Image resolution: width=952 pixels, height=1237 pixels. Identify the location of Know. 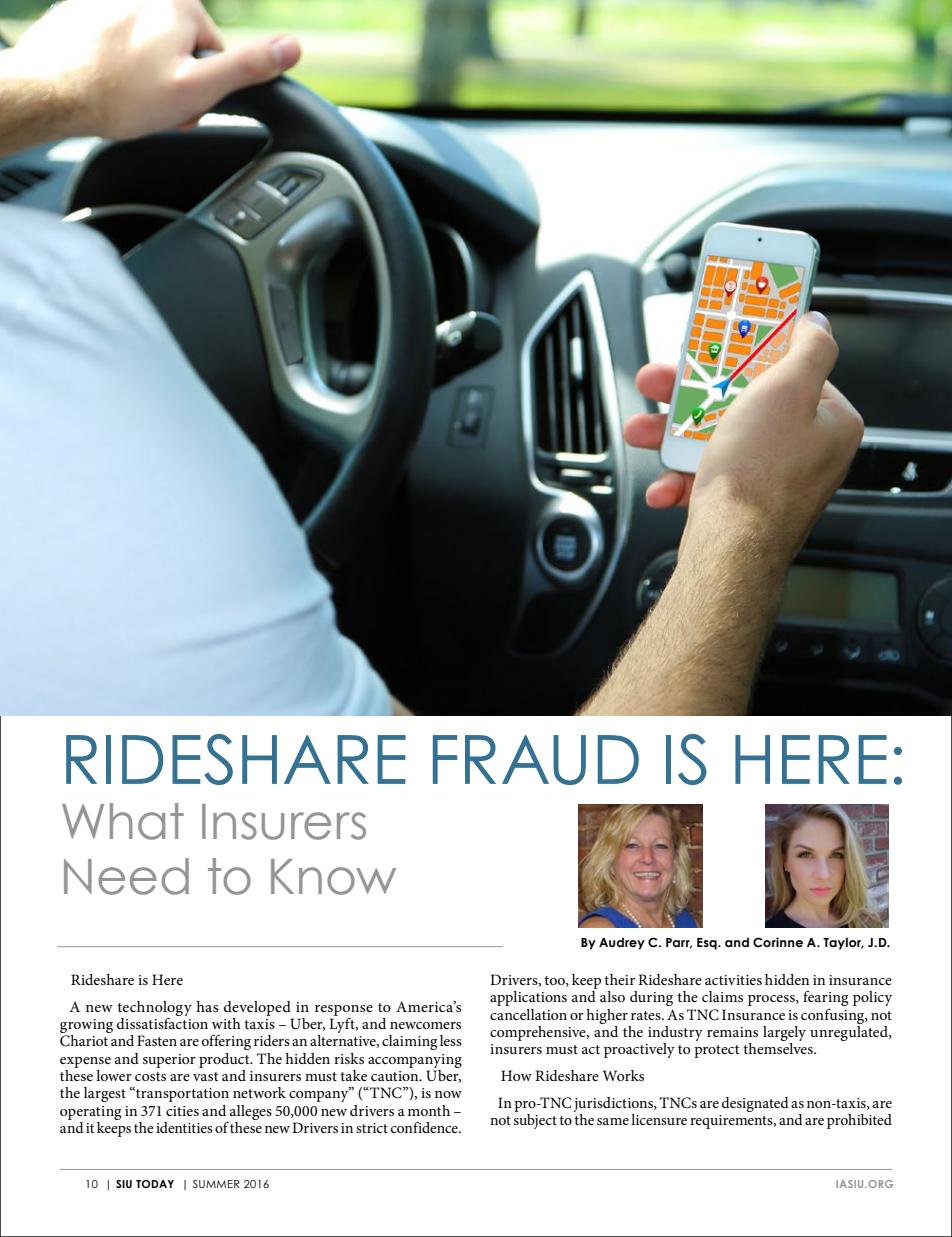
(333, 877).
